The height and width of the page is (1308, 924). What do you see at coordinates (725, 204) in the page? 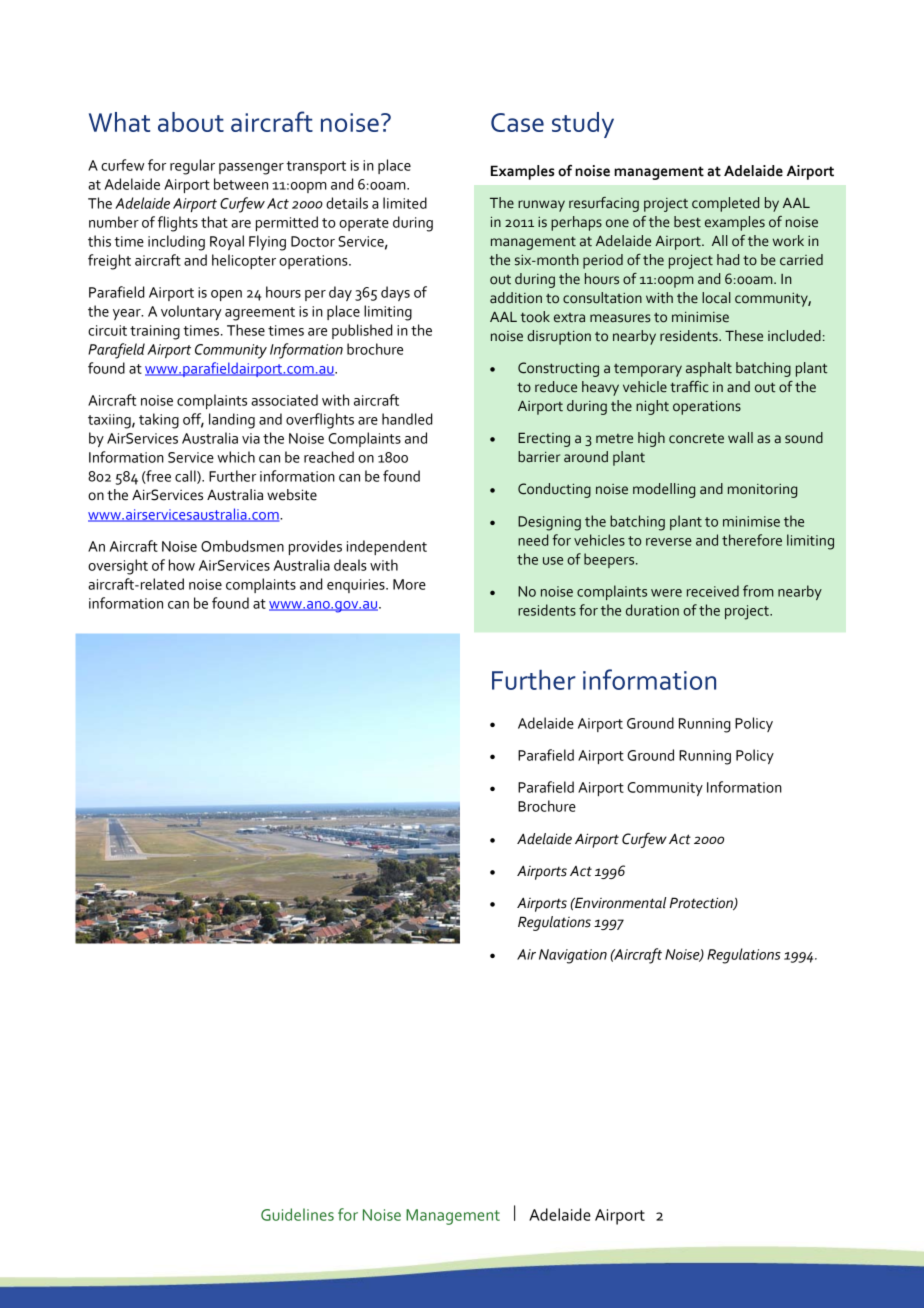
I see `completed` at bounding box center [725, 204].
